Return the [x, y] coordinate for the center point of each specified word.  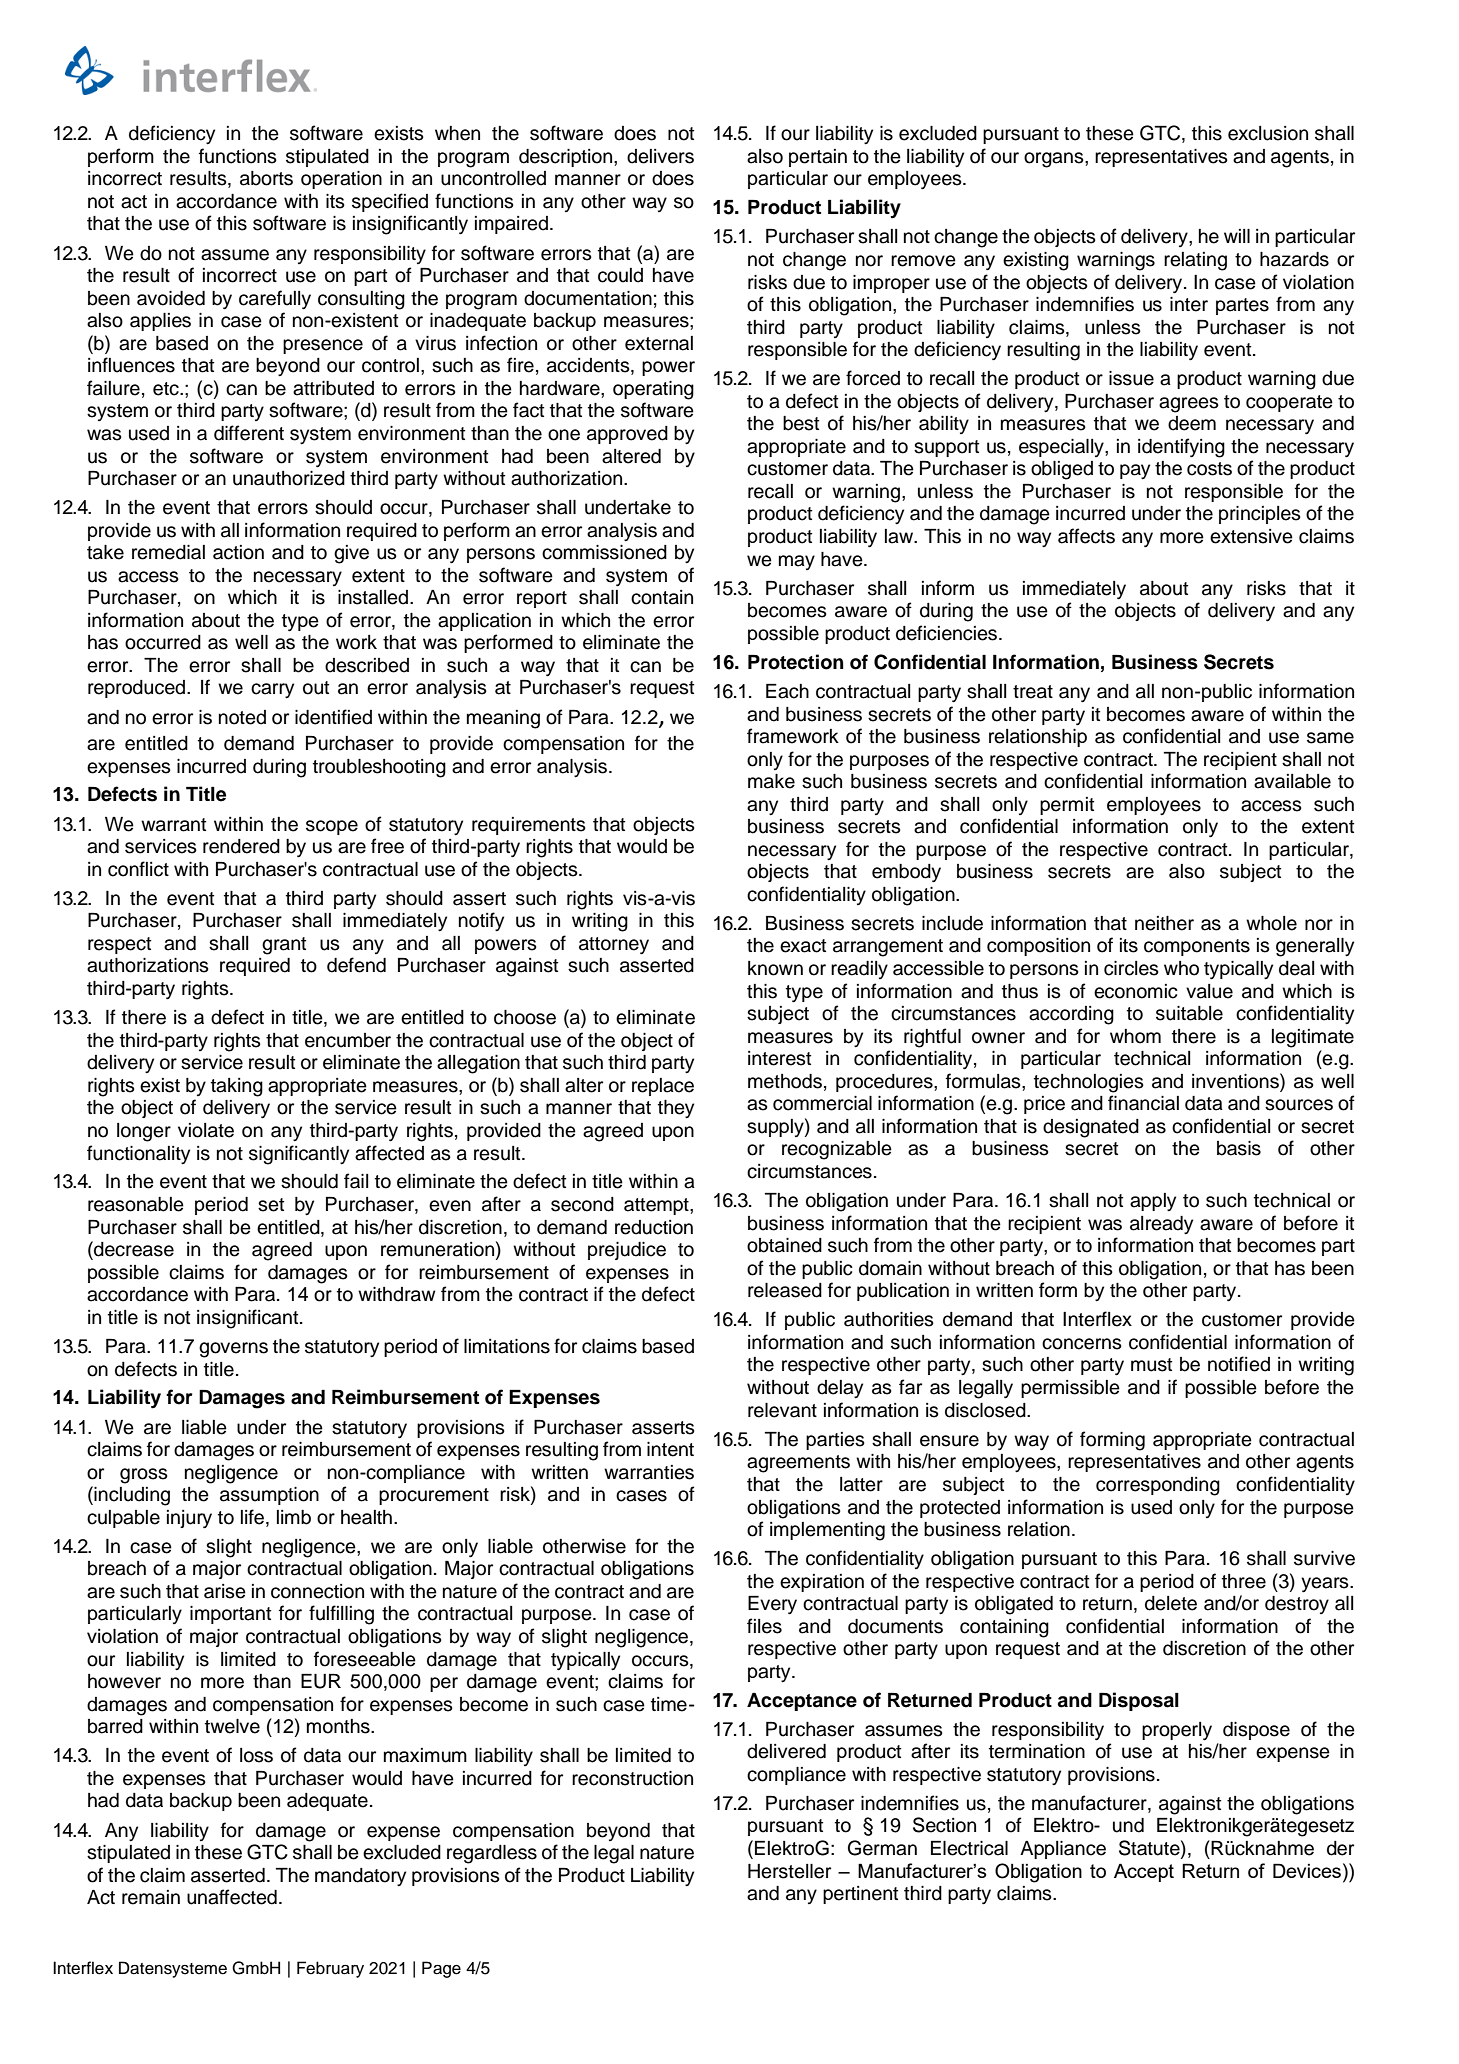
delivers [660, 156]
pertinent [860, 1895]
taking [237, 1087]
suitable [1189, 1013]
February [330, 1969]
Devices [1307, 1870]
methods [785, 1081]
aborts [266, 178]
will [1237, 236]
